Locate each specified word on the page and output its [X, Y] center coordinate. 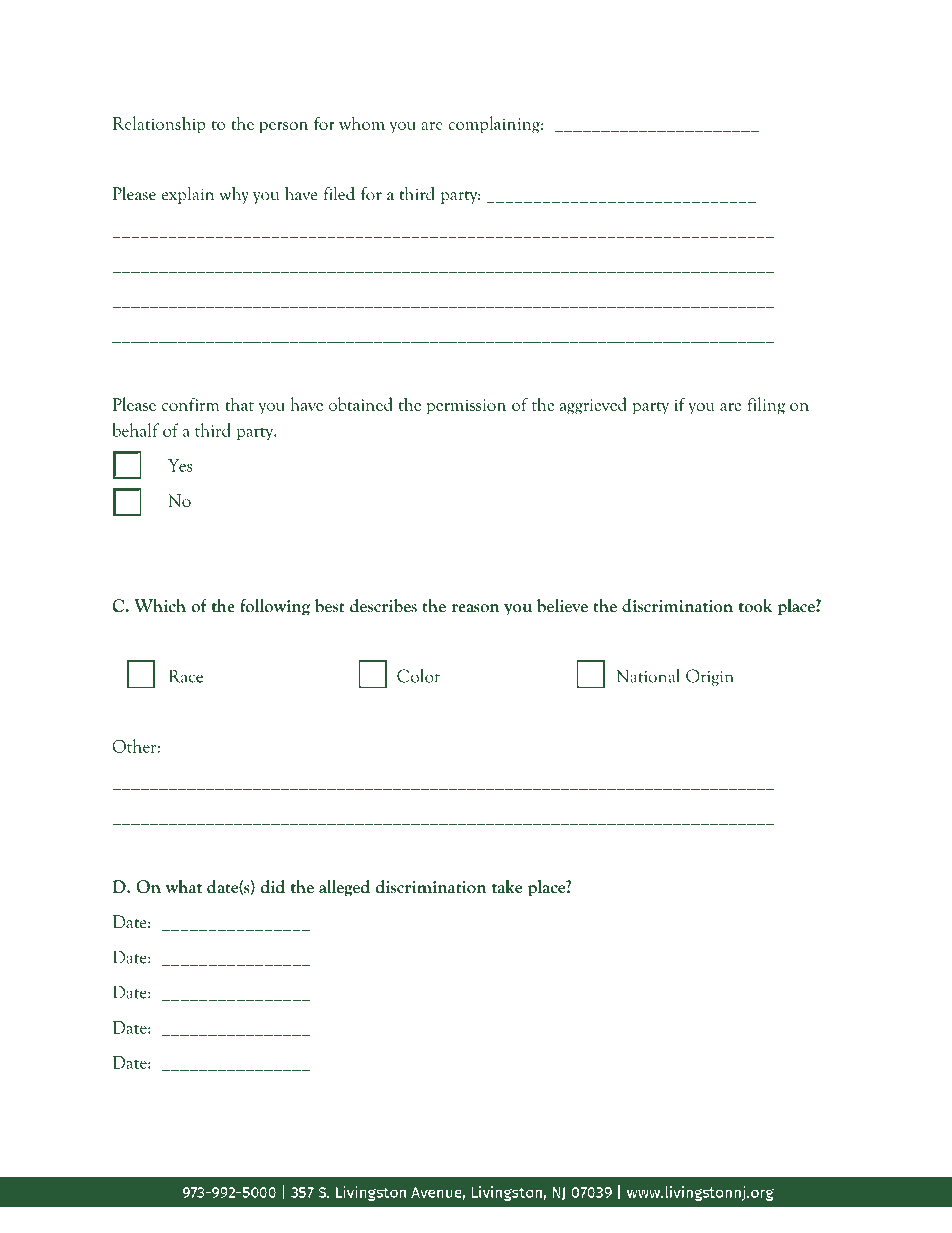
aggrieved [593, 406]
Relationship [159, 125]
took [756, 606]
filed [339, 193]
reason [475, 608]
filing [766, 406]
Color [418, 676]
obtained [361, 404]
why [234, 195]
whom [362, 123]
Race [186, 676]
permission [466, 407]
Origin [710, 677]
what [183, 887]
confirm [190, 404]
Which [160, 606]
